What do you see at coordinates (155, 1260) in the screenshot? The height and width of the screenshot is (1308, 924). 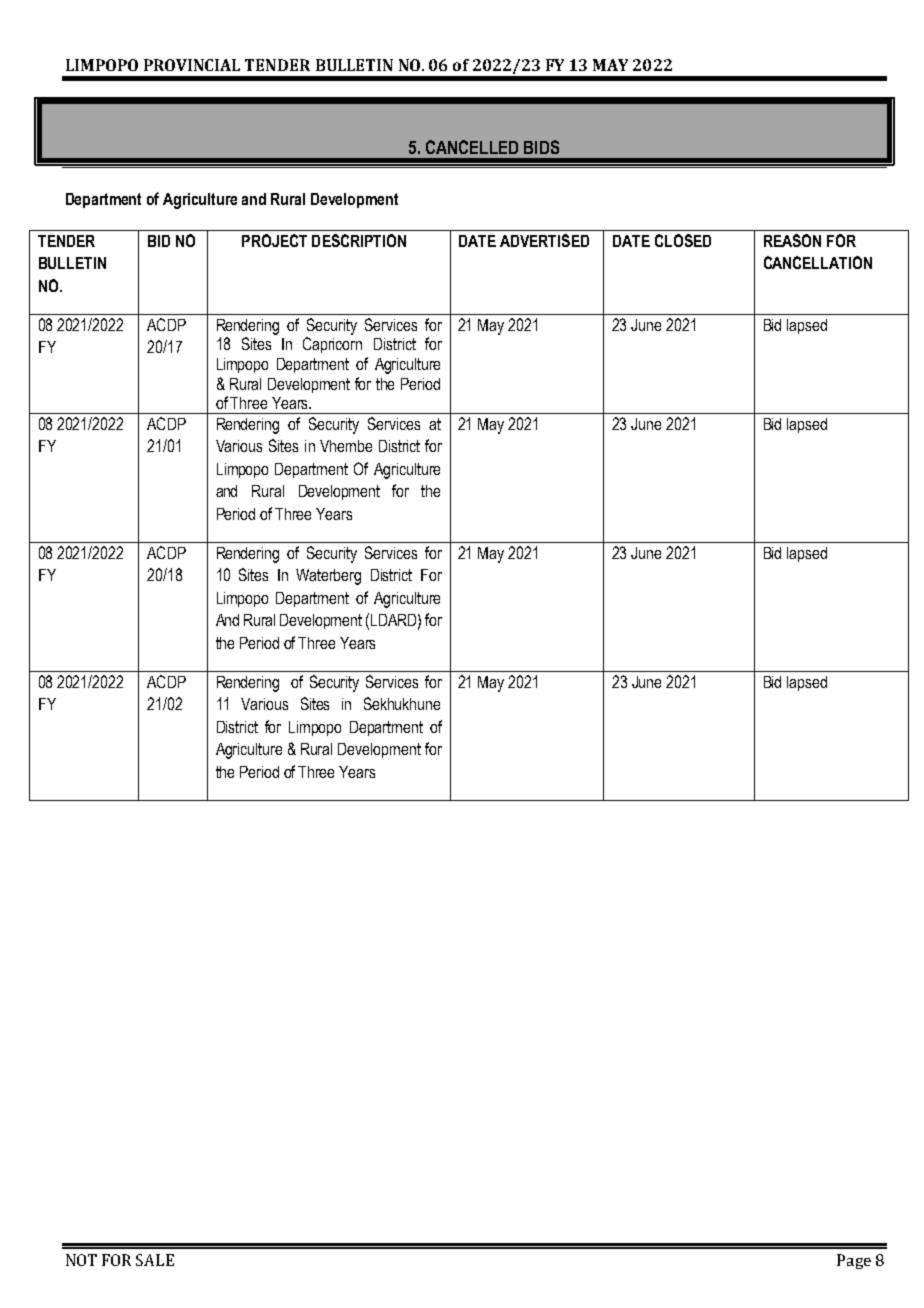 I see `SALE` at bounding box center [155, 1260].
